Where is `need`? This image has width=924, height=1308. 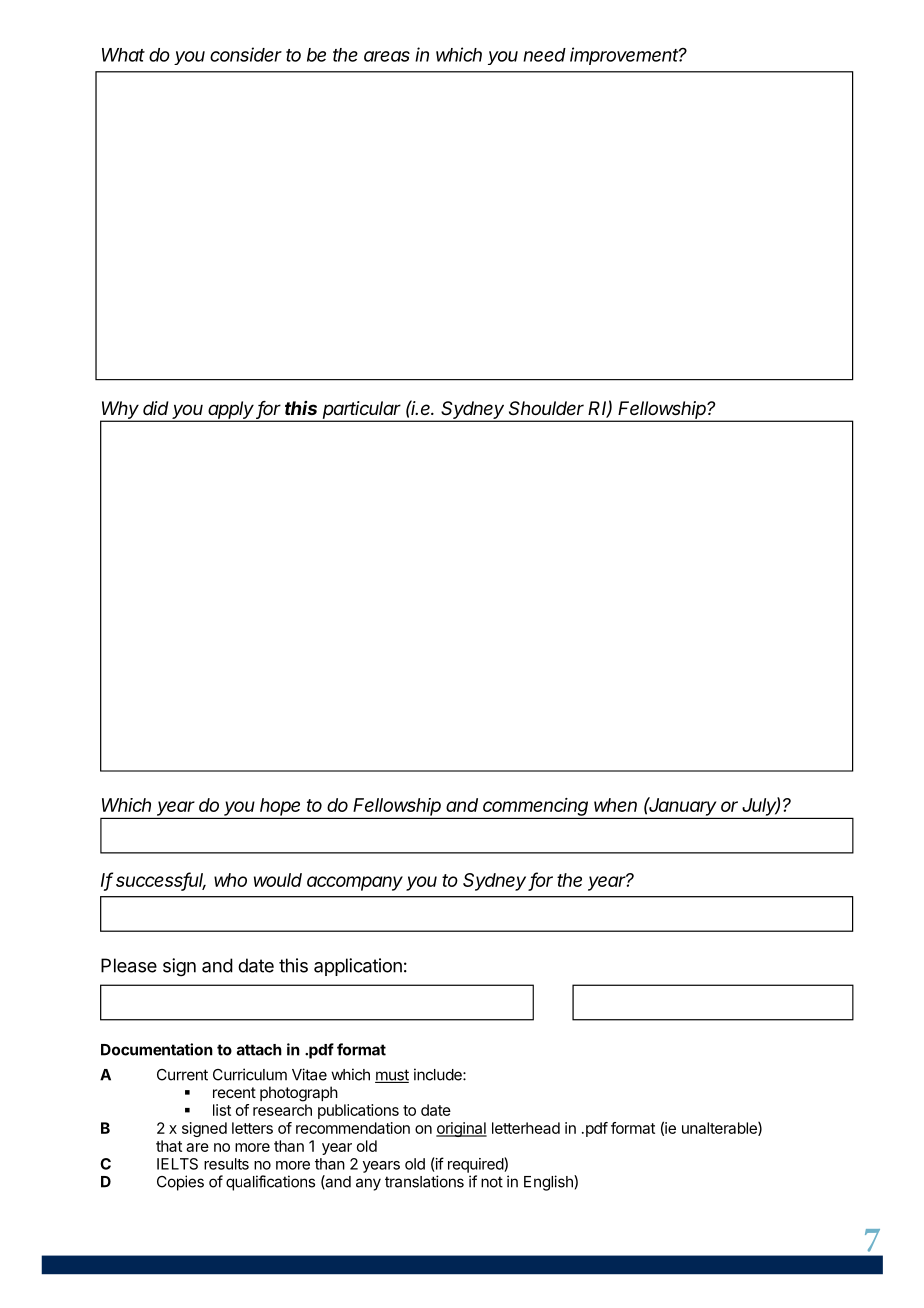 need is located at coordinates (544, 55).
